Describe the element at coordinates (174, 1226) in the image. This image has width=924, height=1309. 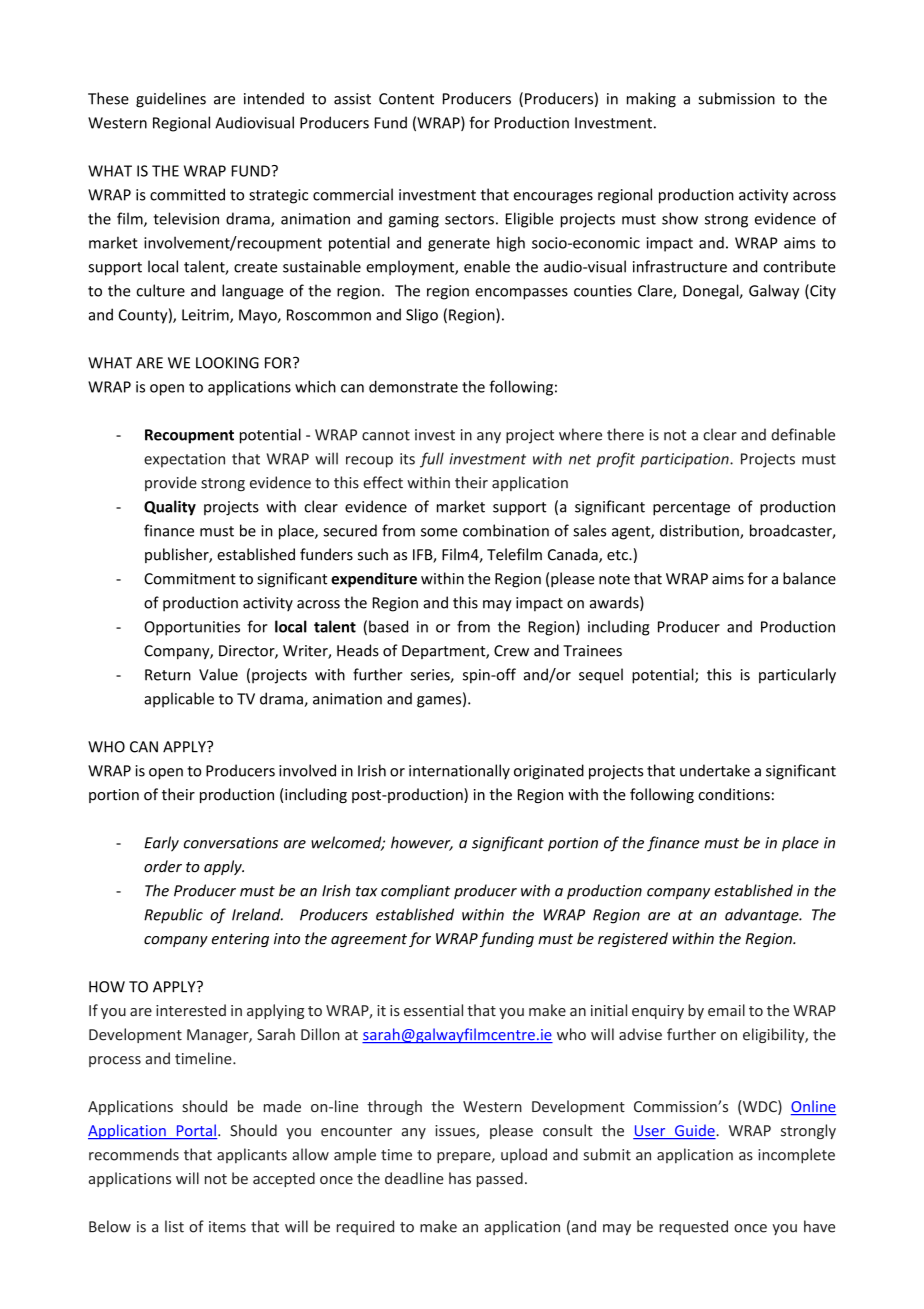
I see `list` at that location.
